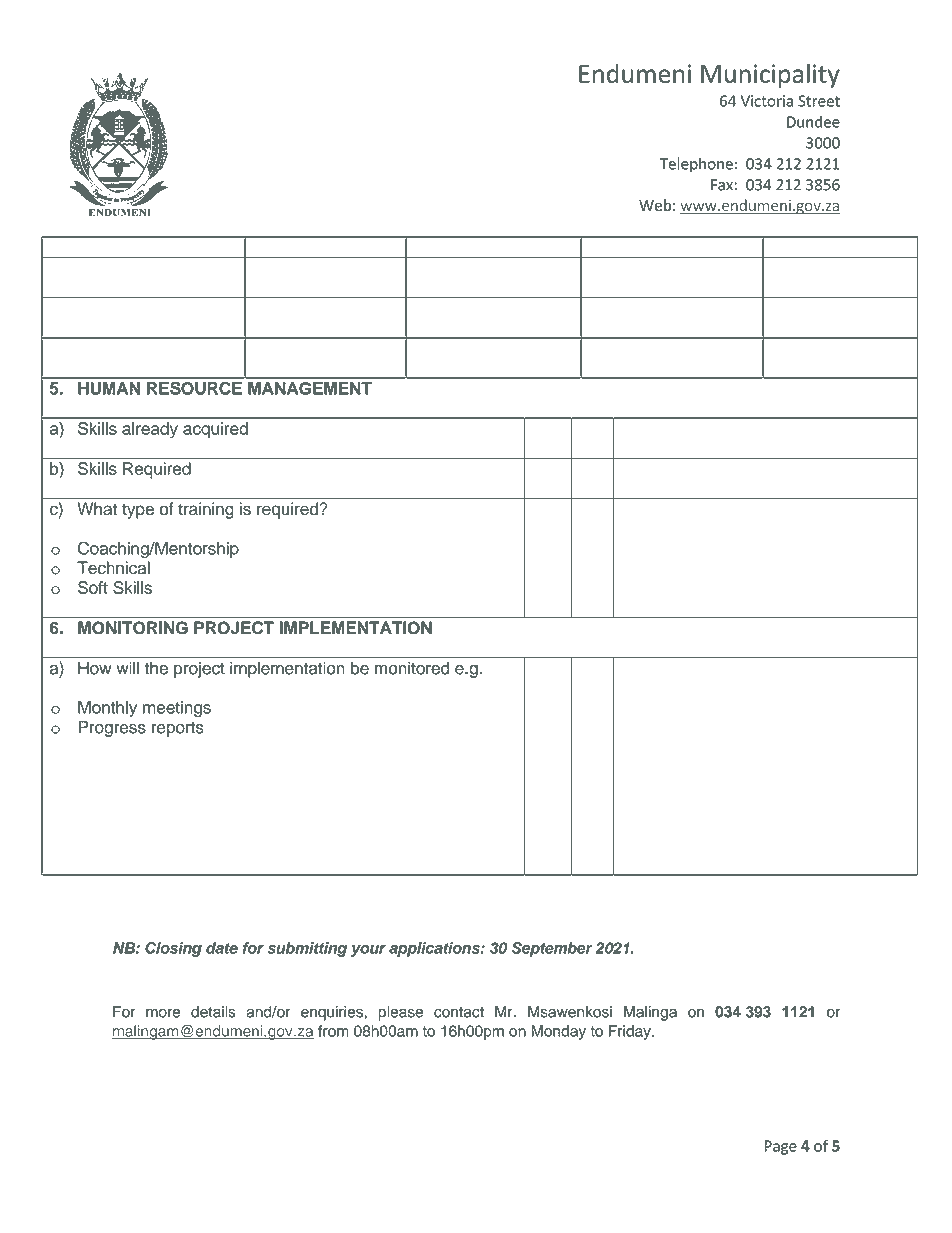 The width and height of the screenshot is (952, 1233). Describe the element at coordinates (178, 729) in the screenshot. I see `reports` at that location.
